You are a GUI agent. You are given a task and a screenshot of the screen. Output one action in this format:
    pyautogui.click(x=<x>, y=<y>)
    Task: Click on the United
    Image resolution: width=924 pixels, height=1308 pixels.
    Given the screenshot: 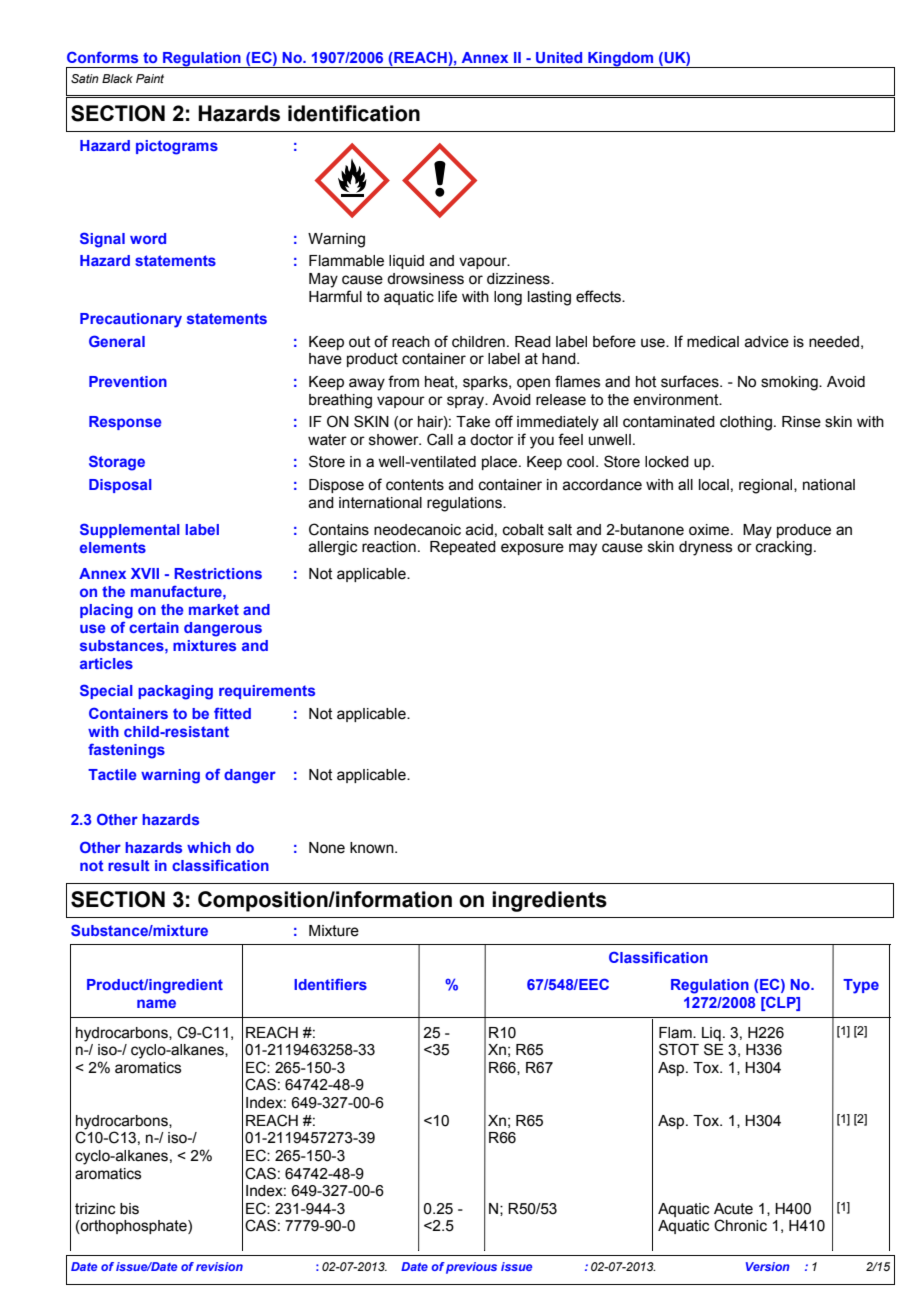 What is the action you would take?
    pyautogui.click(x=559, y=57)
